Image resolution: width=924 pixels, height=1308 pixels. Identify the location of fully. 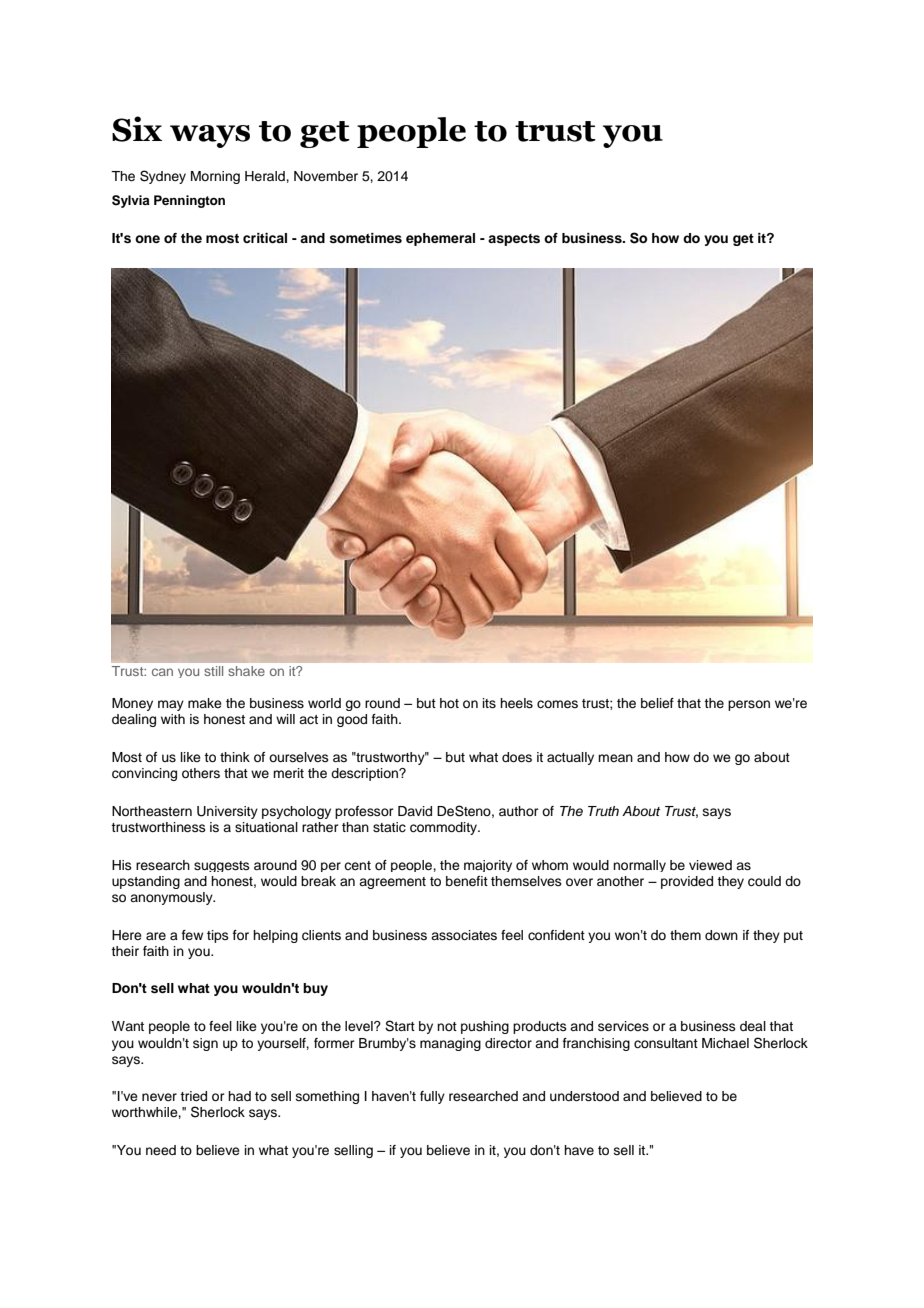
(432, 1097).
